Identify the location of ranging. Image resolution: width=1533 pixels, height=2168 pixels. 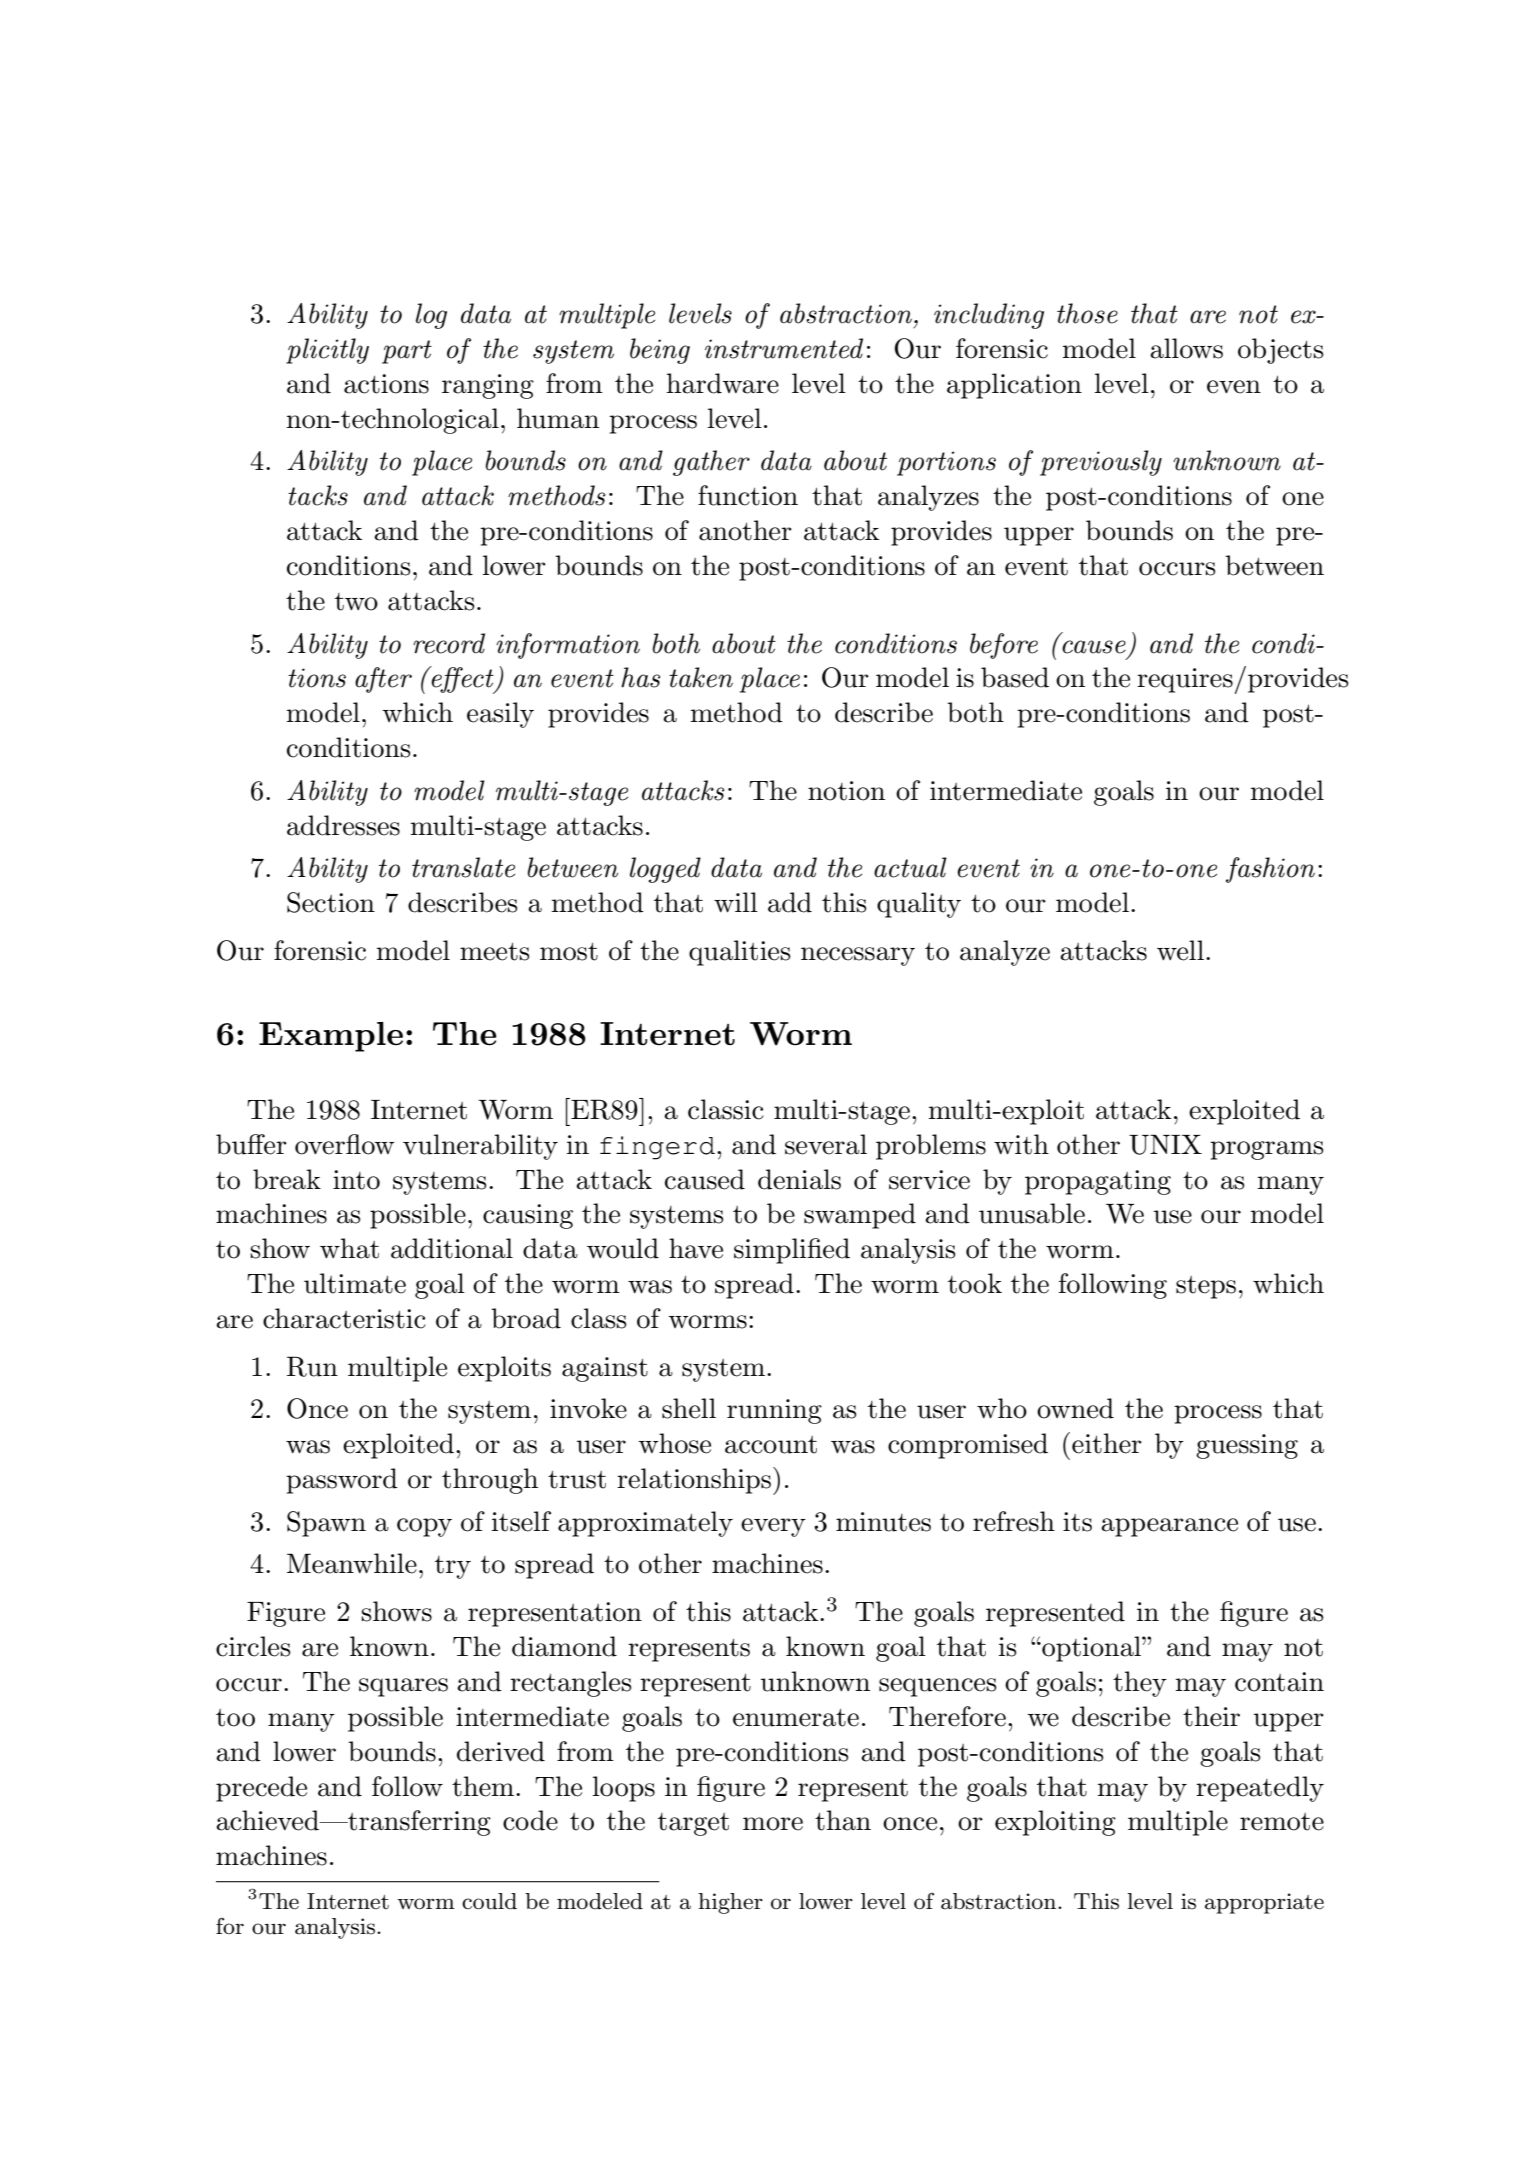
(488, 386).
